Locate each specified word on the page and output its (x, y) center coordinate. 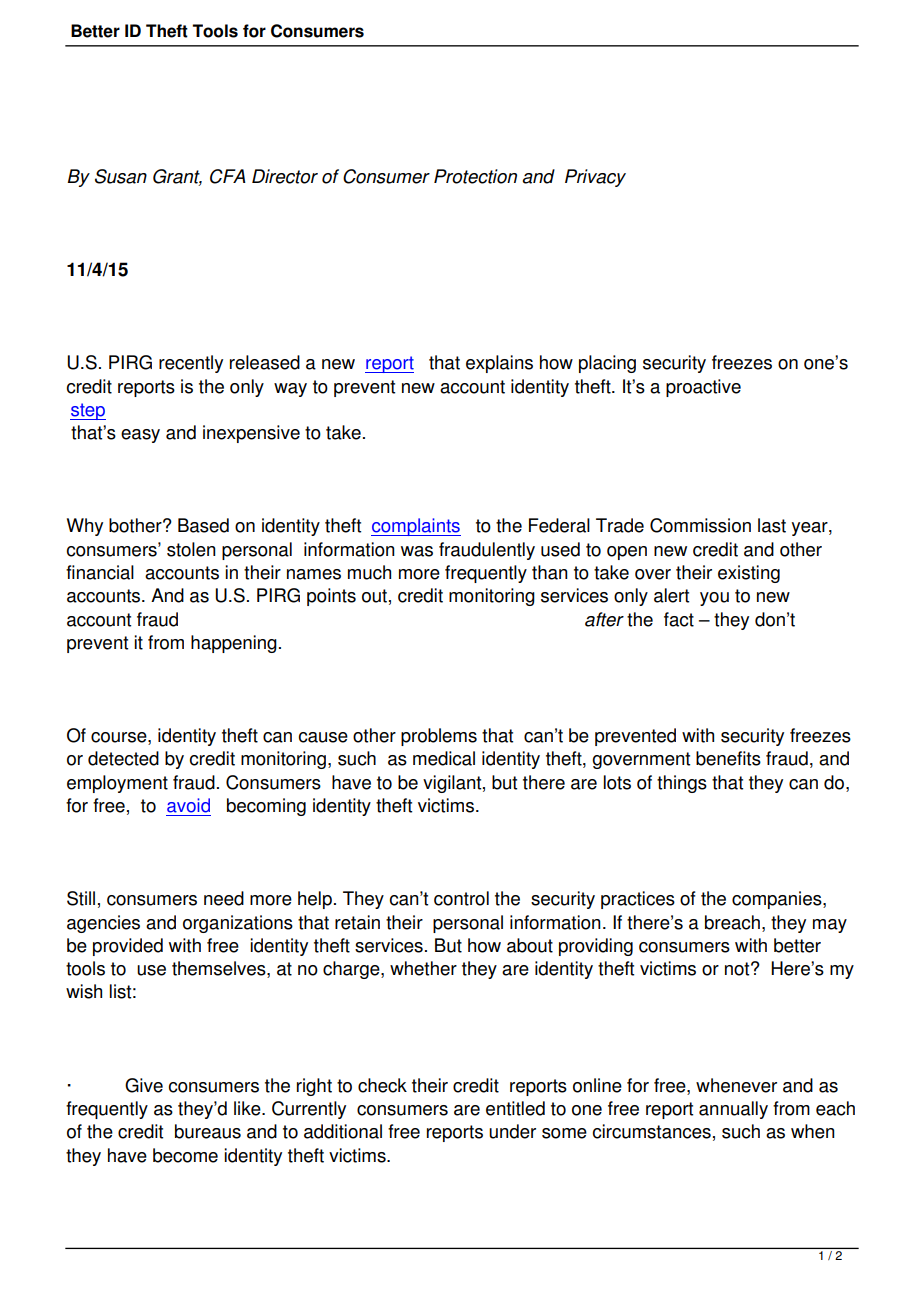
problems (439, 737)
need (224, 898)
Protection (475, 176)
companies (778, 900)
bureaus (208, 1131)
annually (733, 1110)
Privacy (595, 178)
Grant (177, 177)
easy (140, 436)
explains (499, 364)
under (512, 1131)
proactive (703, 388)
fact (679, 619)
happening (234, 644)
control (461, 898)
